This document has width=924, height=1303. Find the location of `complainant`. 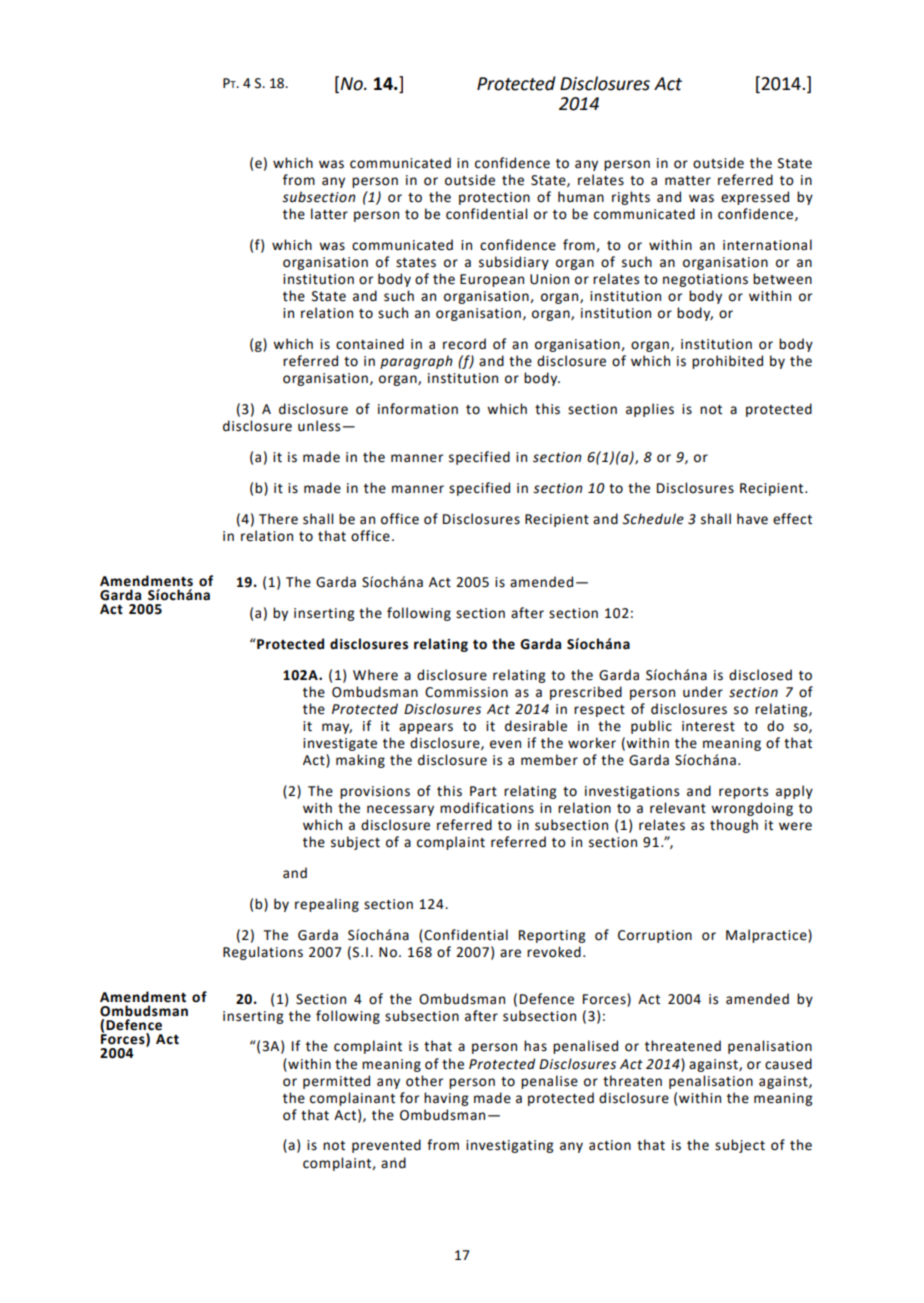

complainant is located at coordinates (352, 1099).
